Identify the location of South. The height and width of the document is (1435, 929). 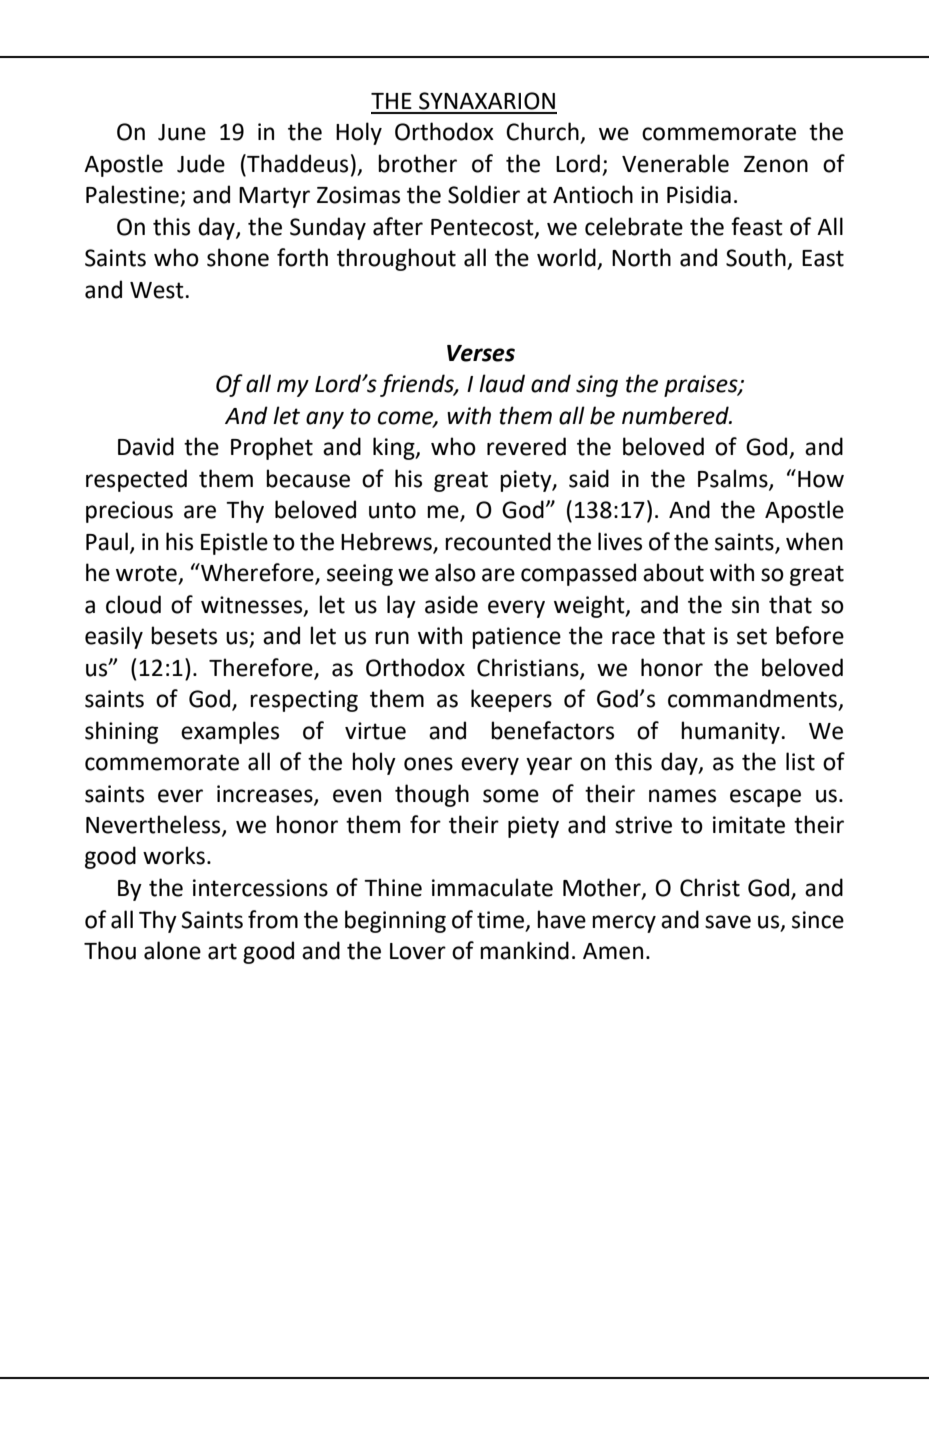
(757, 258).
